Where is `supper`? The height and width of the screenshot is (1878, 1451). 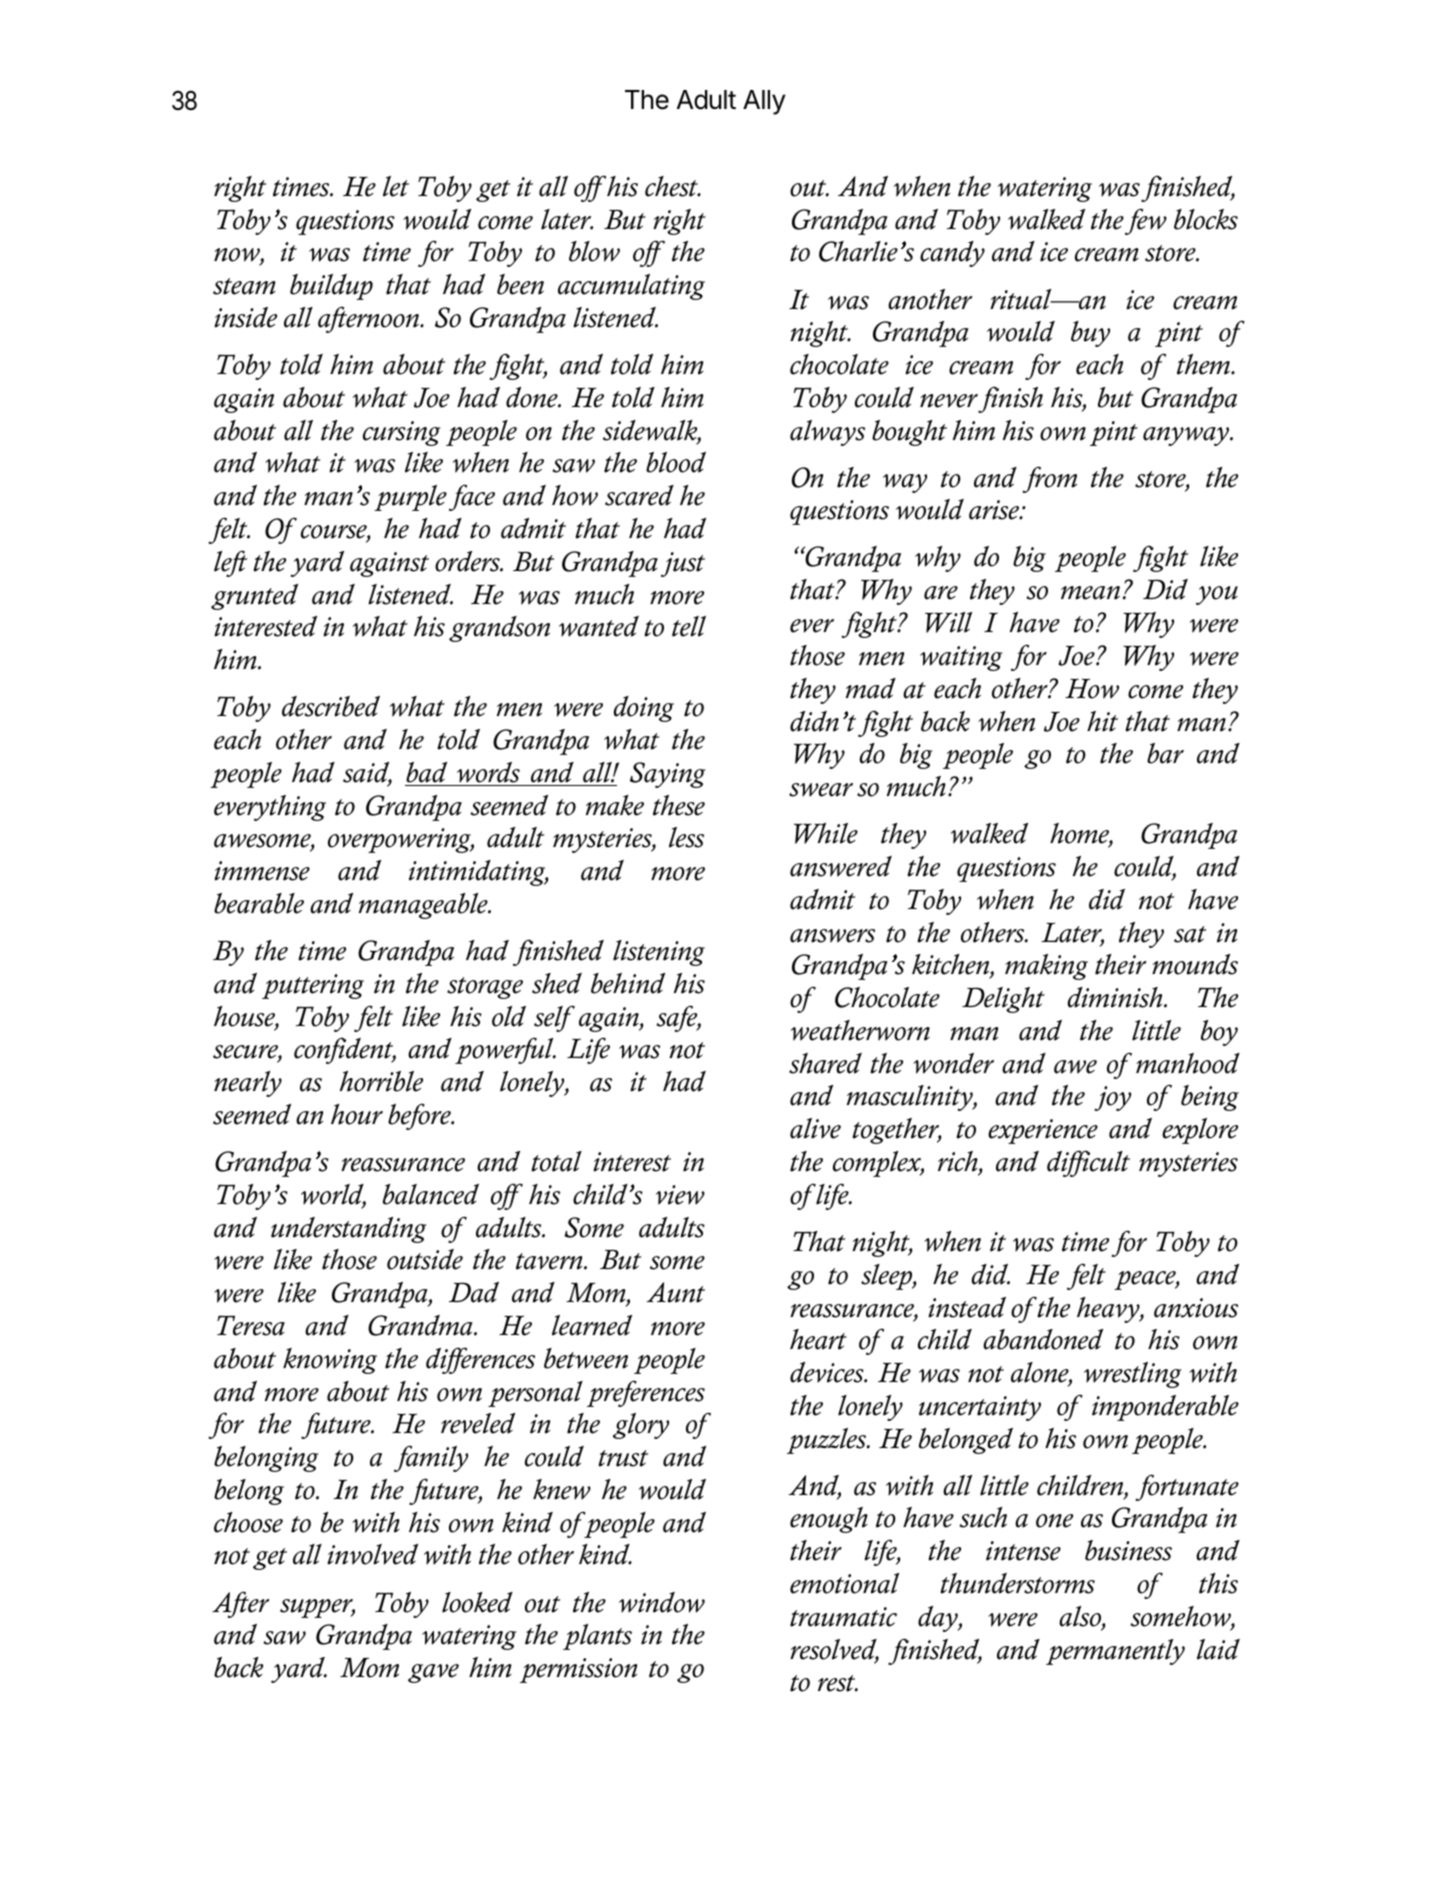 supper is located at coordinates (317, 1608).
